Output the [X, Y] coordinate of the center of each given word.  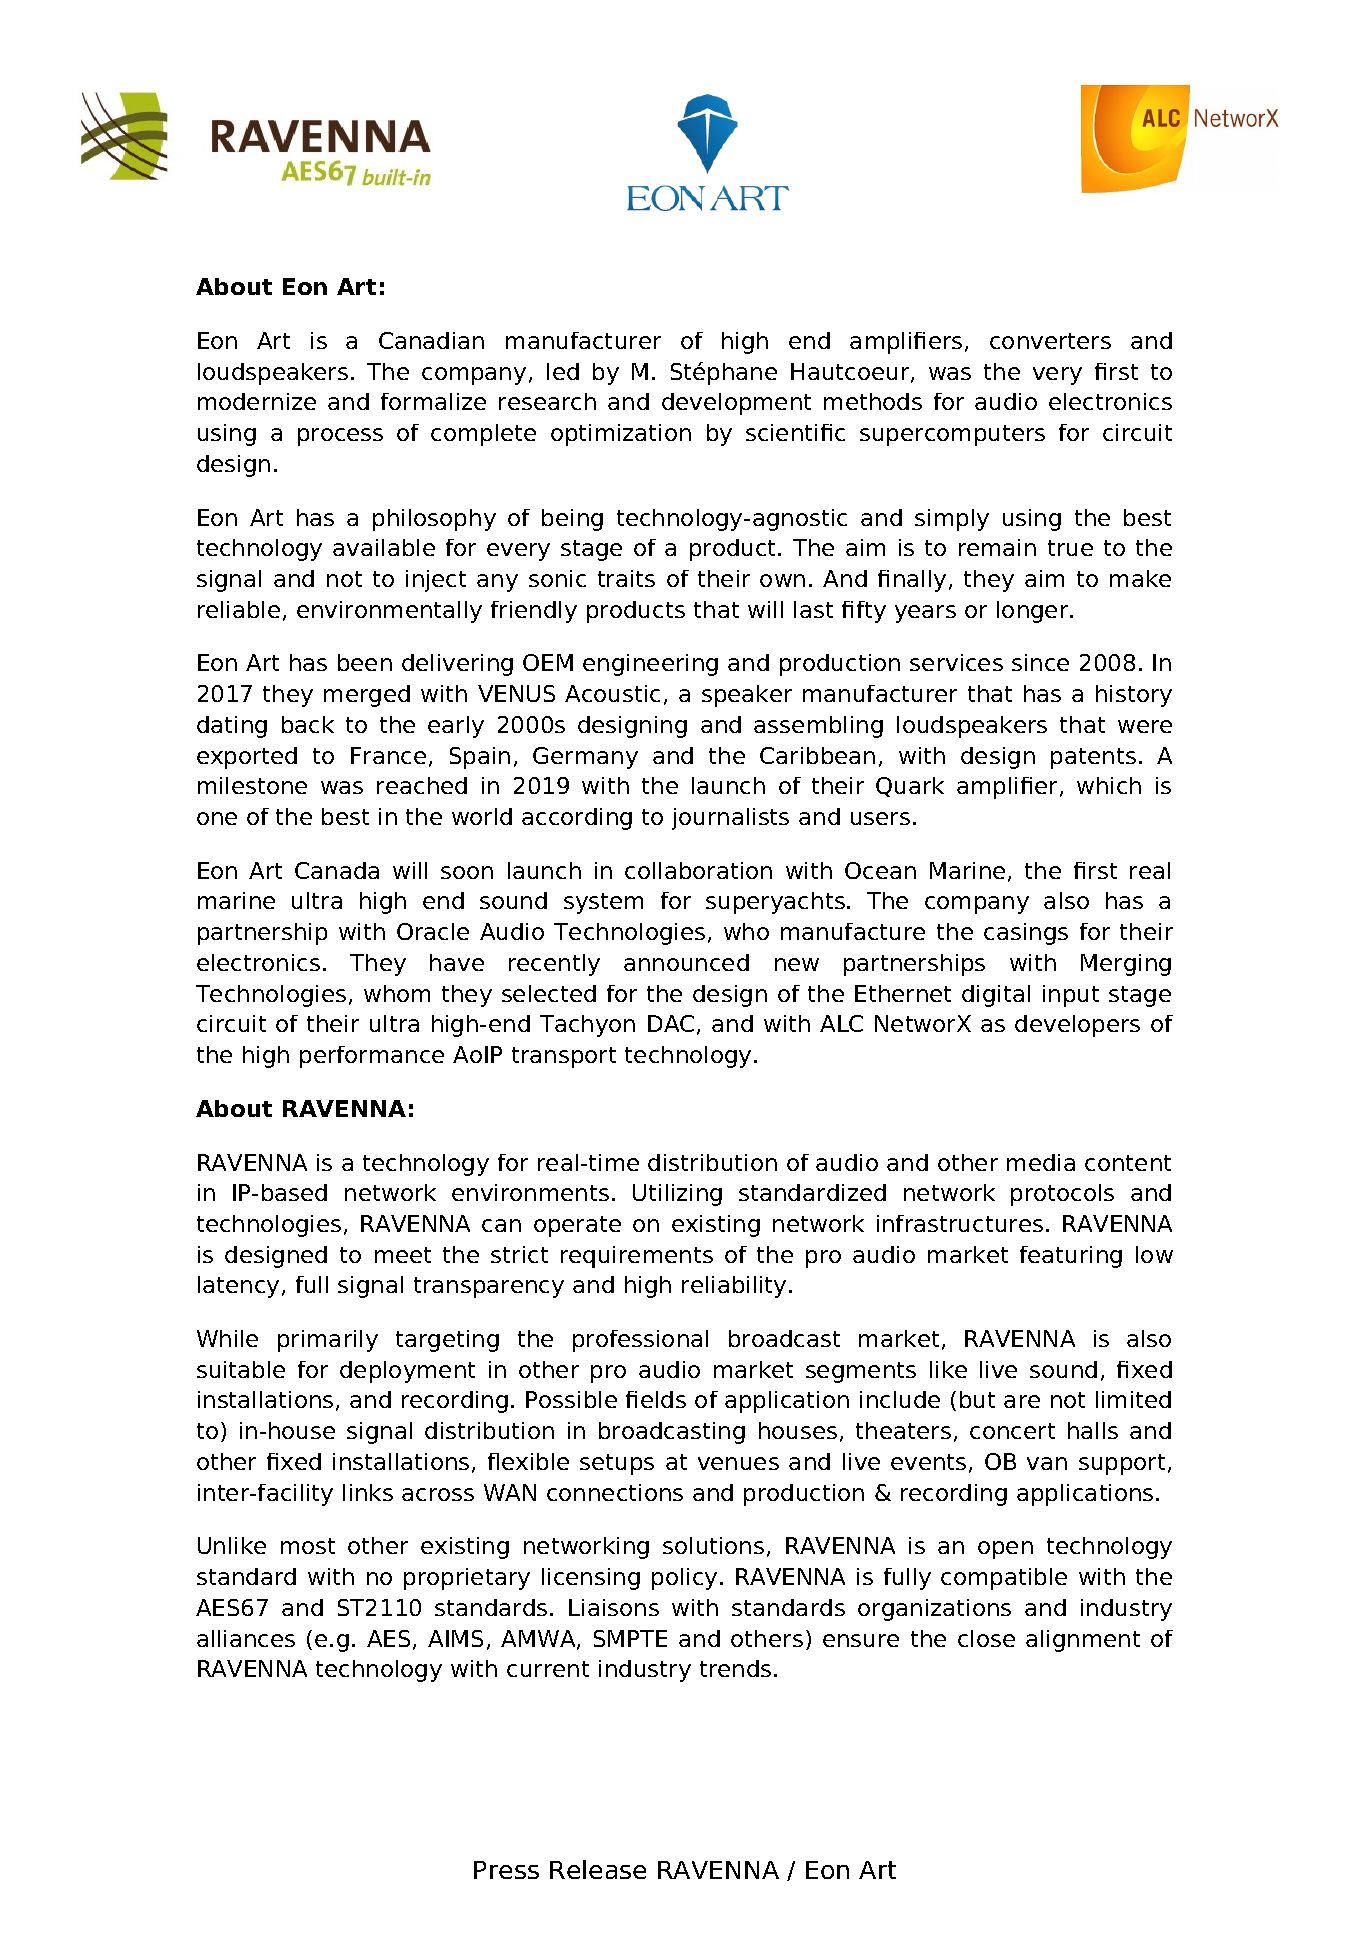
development [736, 404]
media [1041, 1162]
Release [598, 1869]
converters [1050, 341]
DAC [671, 1023]
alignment [1083, 1641]
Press [506, 1870]
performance [372, 1057]
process [340, 437]
